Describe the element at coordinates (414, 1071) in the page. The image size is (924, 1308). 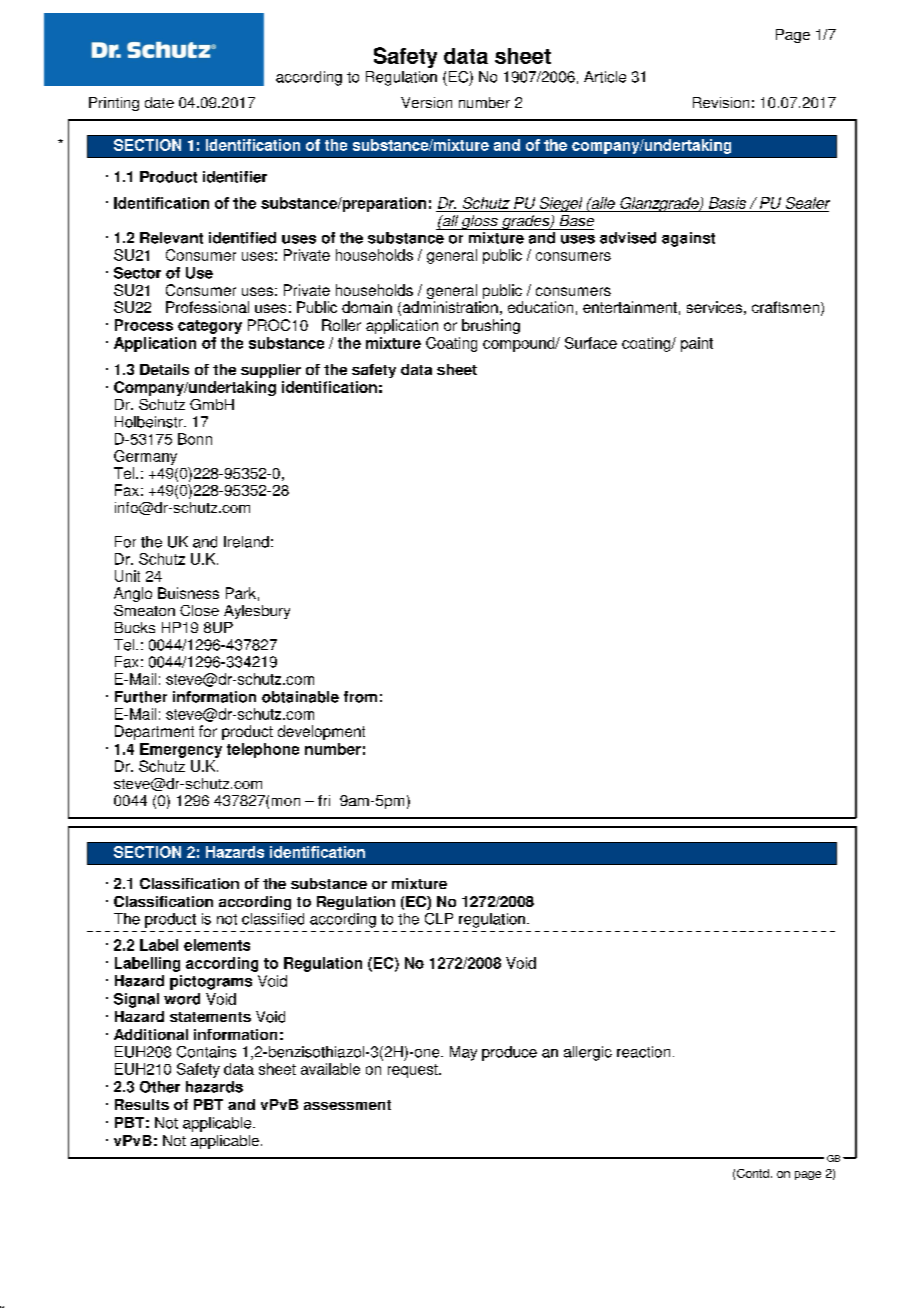
I see `request` at that location.
